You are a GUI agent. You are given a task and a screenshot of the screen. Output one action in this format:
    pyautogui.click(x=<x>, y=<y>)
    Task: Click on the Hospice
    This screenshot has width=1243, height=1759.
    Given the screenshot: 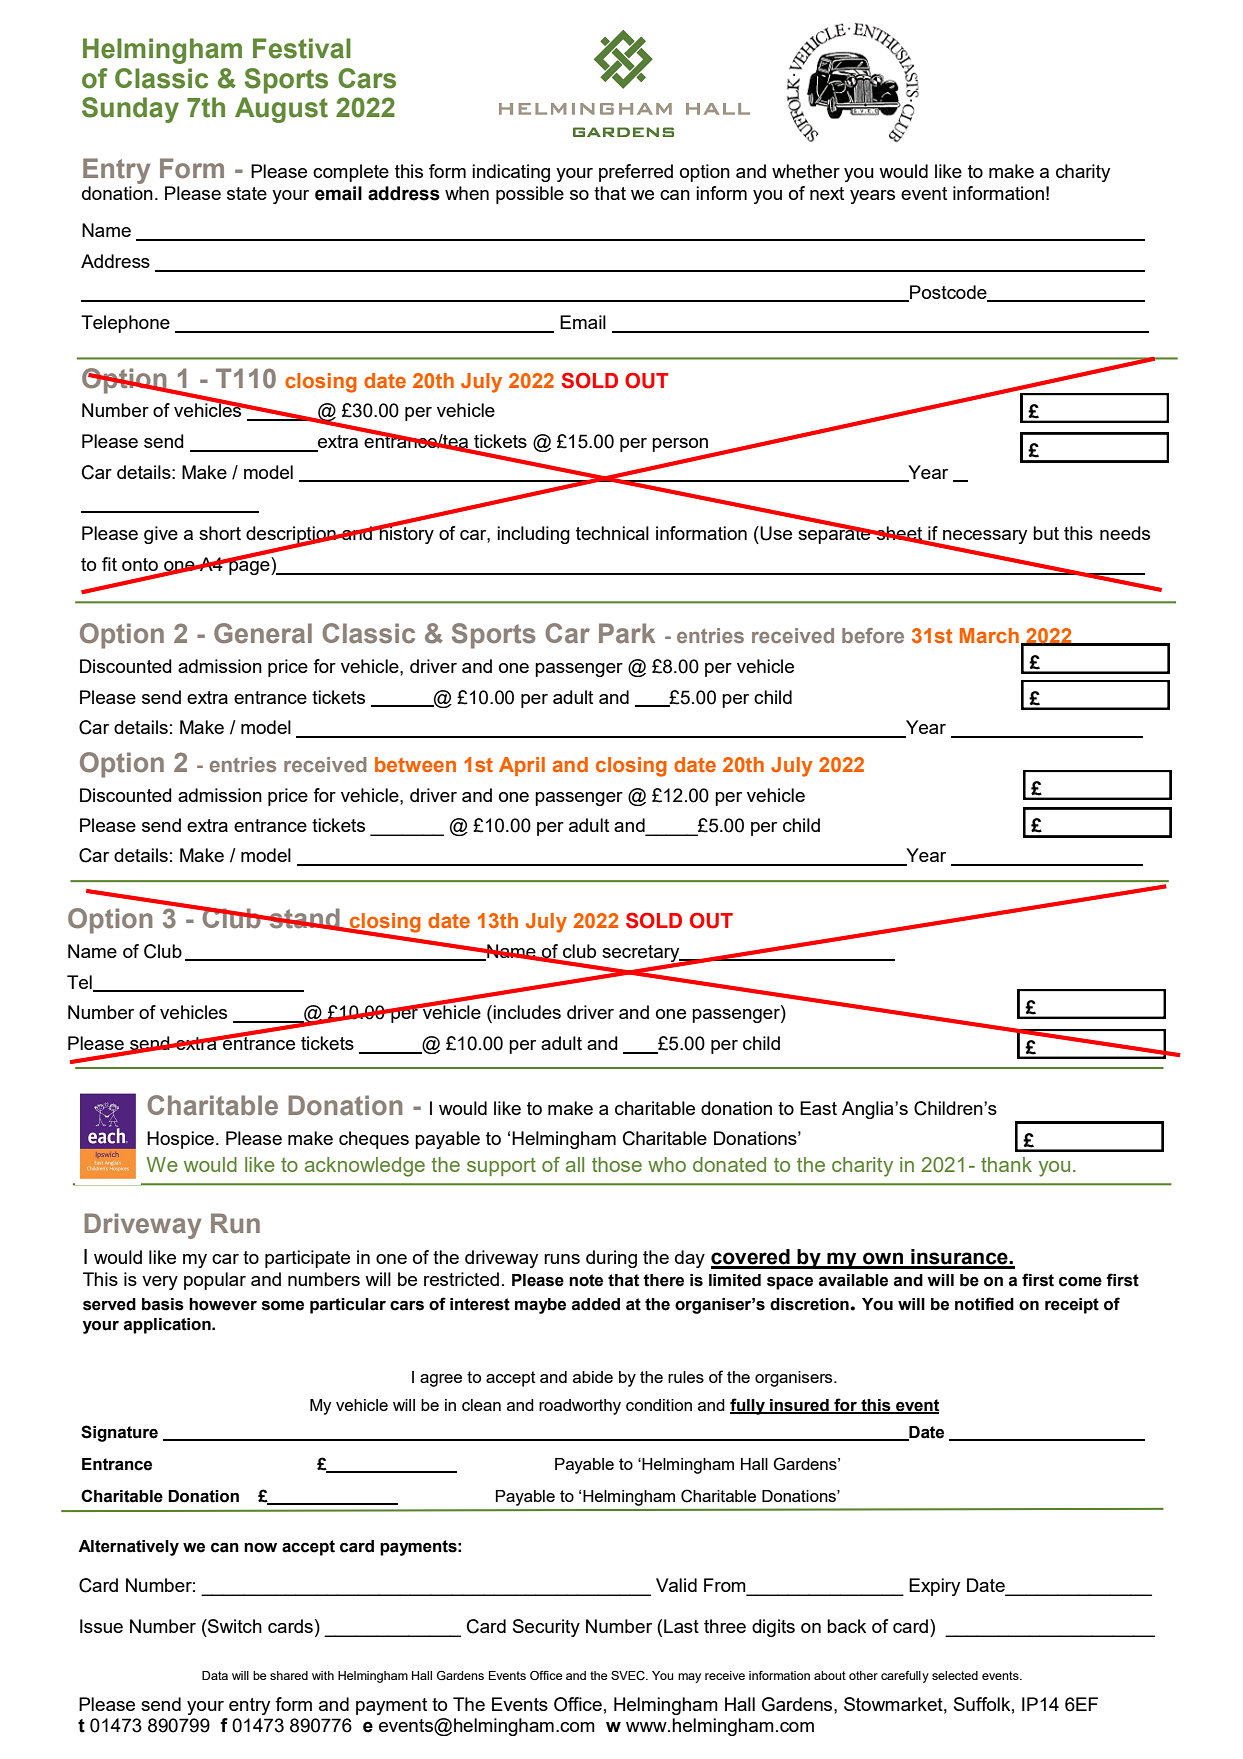 What is the action you would take?
    pyautogui.click(x=180, y=1140)
